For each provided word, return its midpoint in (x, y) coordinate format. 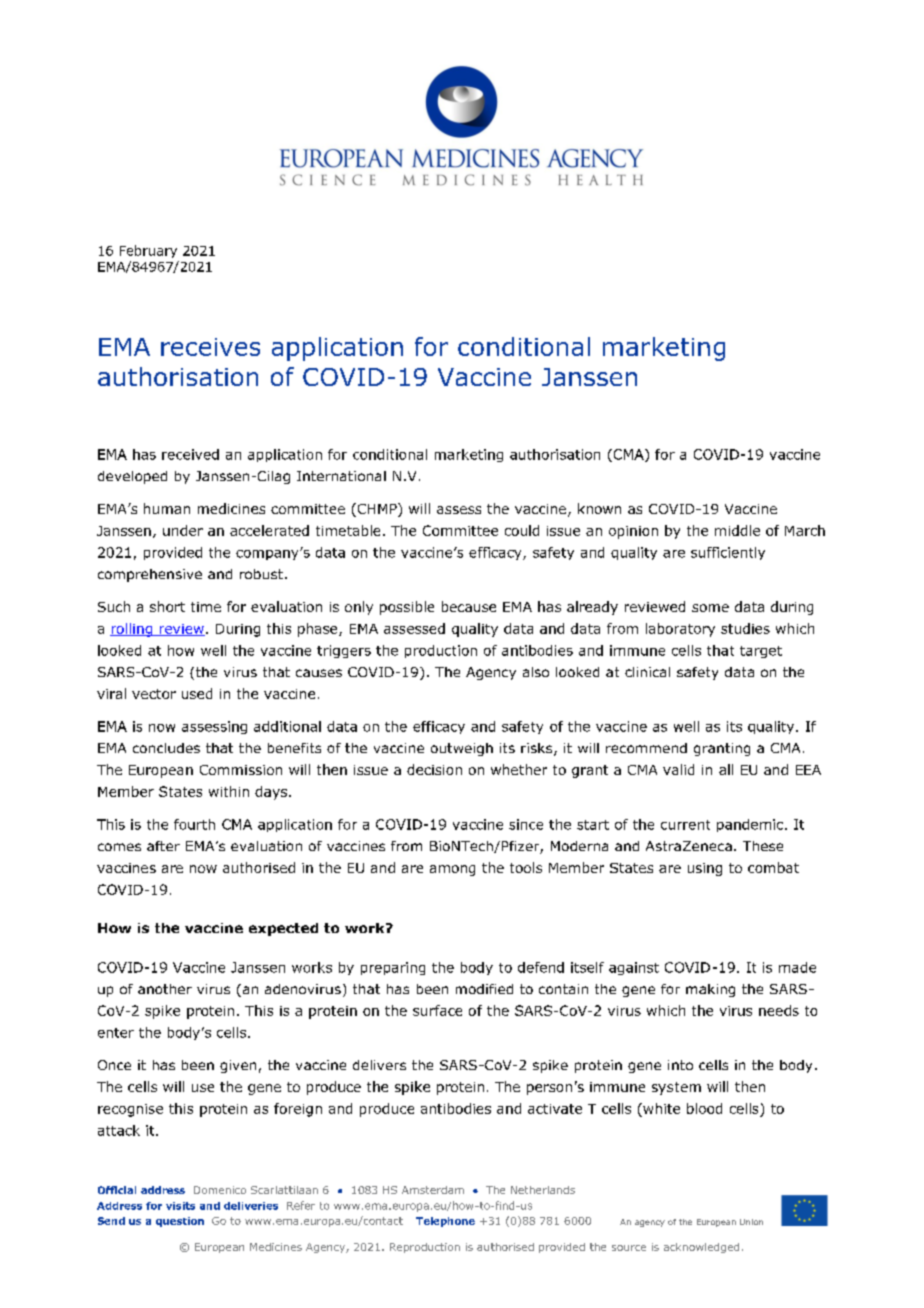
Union (751, 1222)
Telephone (445, 1222)
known (599, 508)
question (180, 1222)
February (148, 251)
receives (210, 347)
